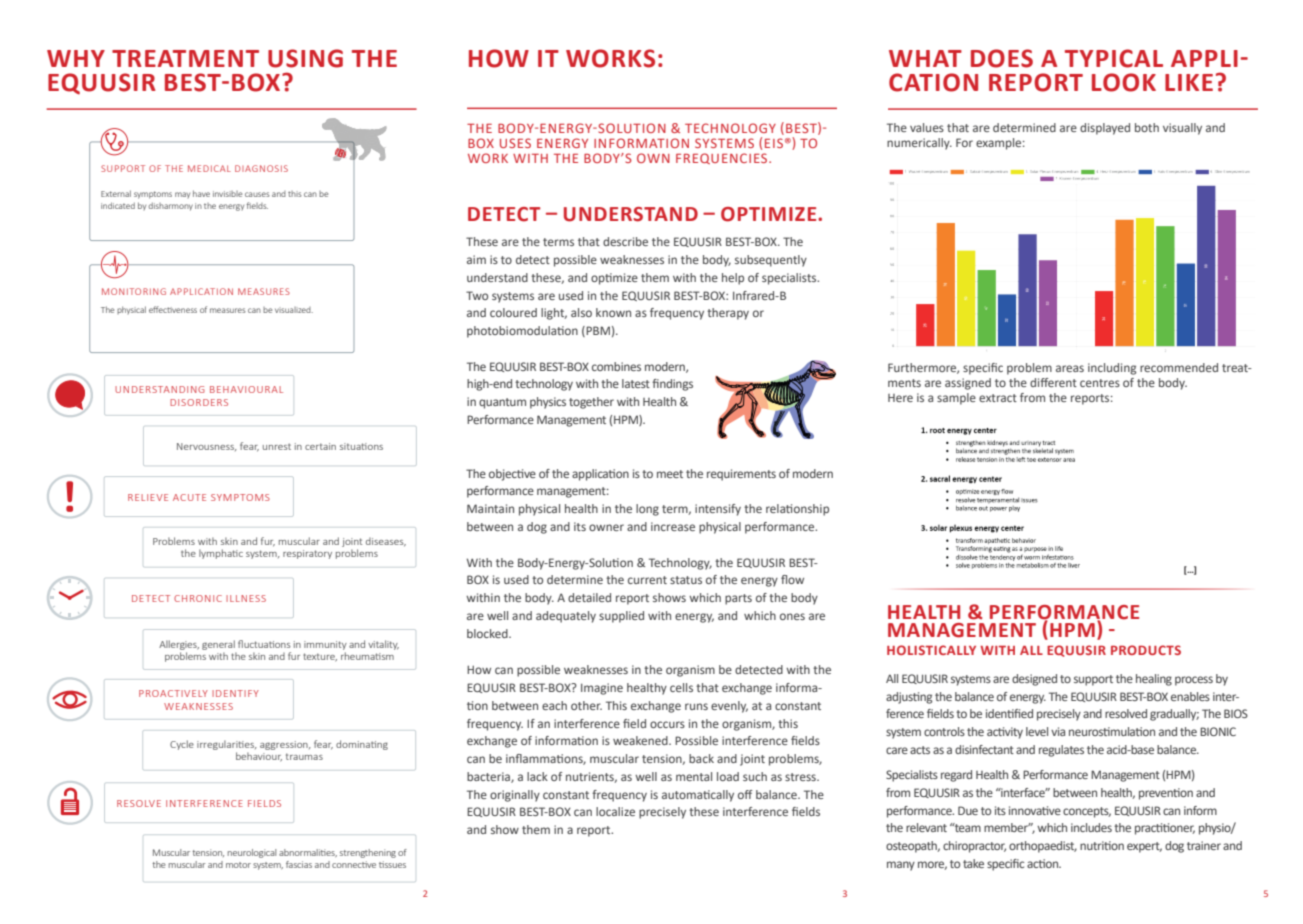 The image size is (1303, 924). I want to click on known, so click(613, 312).
